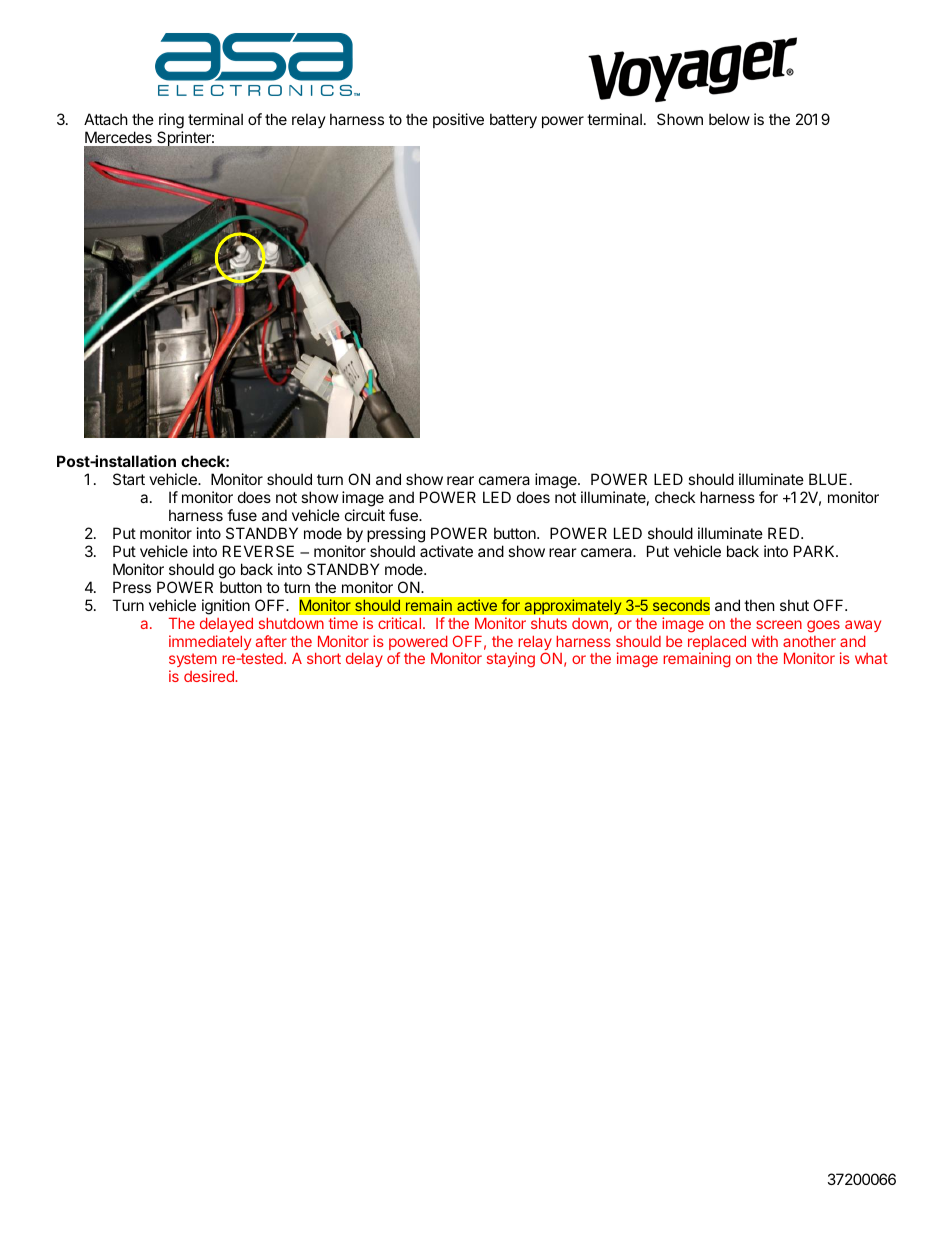 This document has height=1233, width=952. I want to click on below, so click(729, 119).
